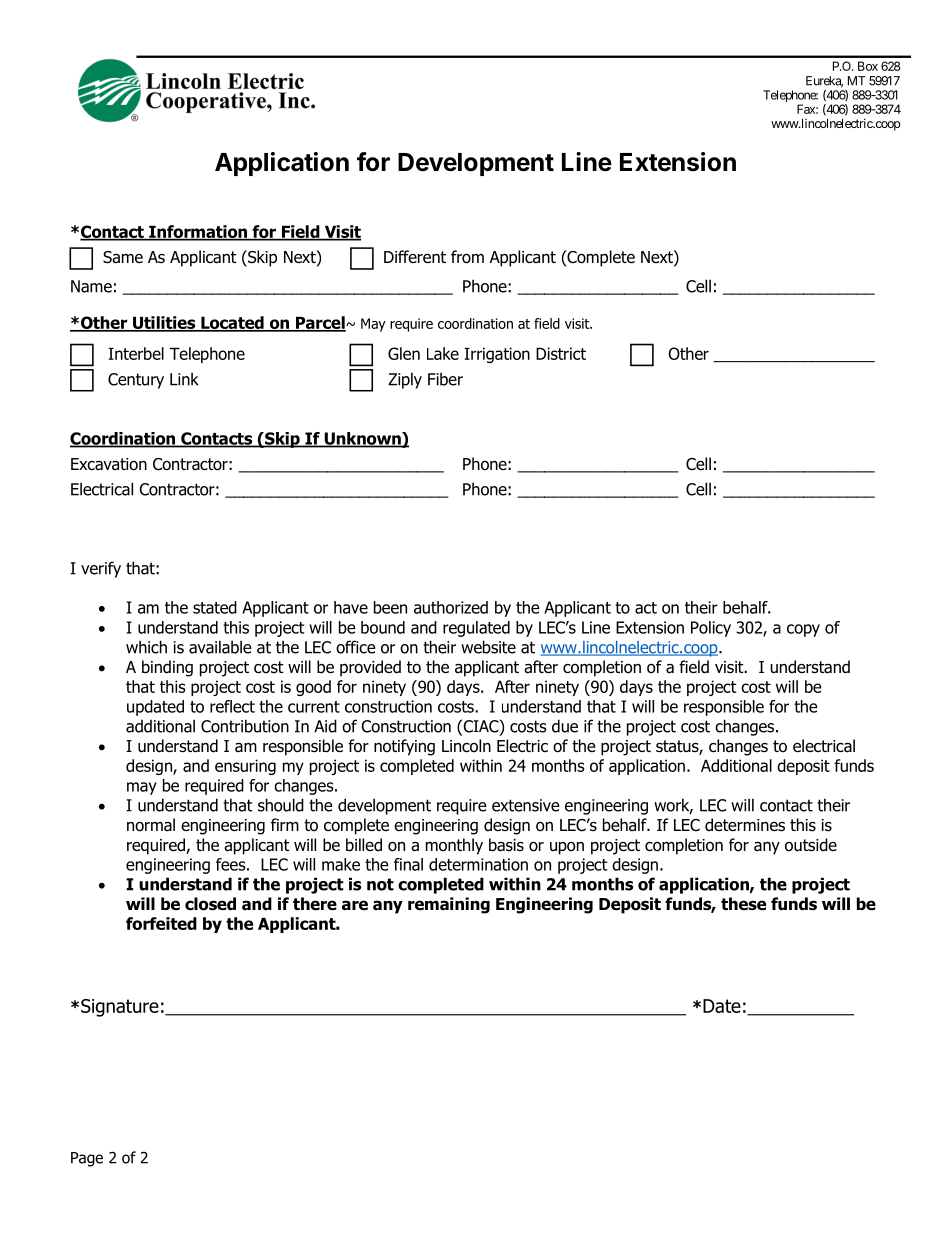 This document has height=1233, width=952. What do you see at coordinates (87, 1159) in the document?
I see `Page` at bounding box center [87, 1159].
